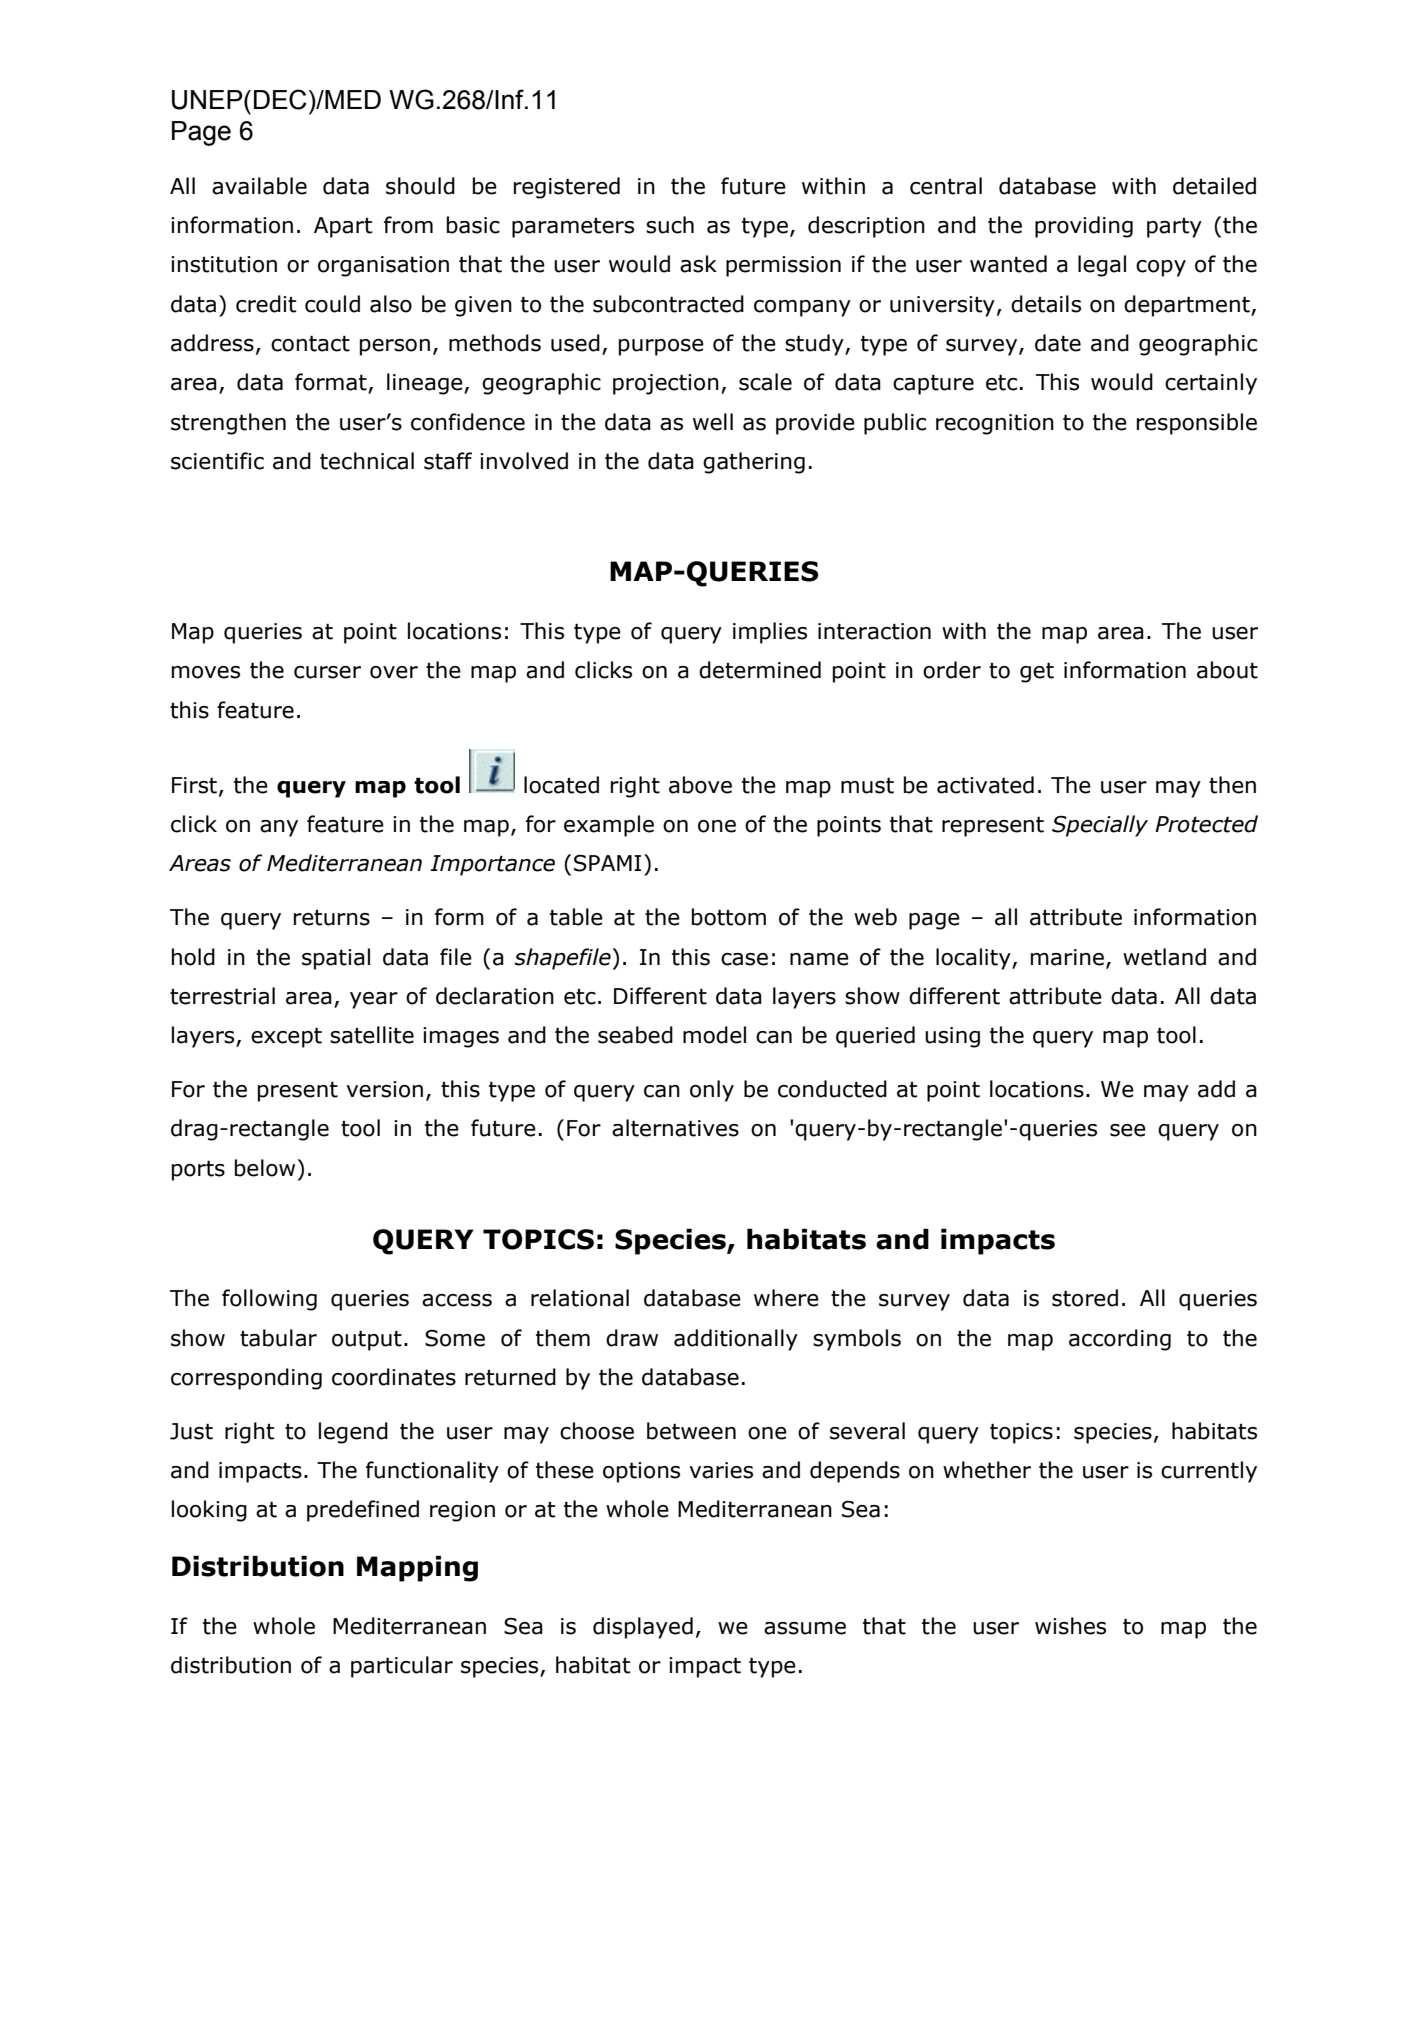  I want to click on stored, so click(1085, 1298).
